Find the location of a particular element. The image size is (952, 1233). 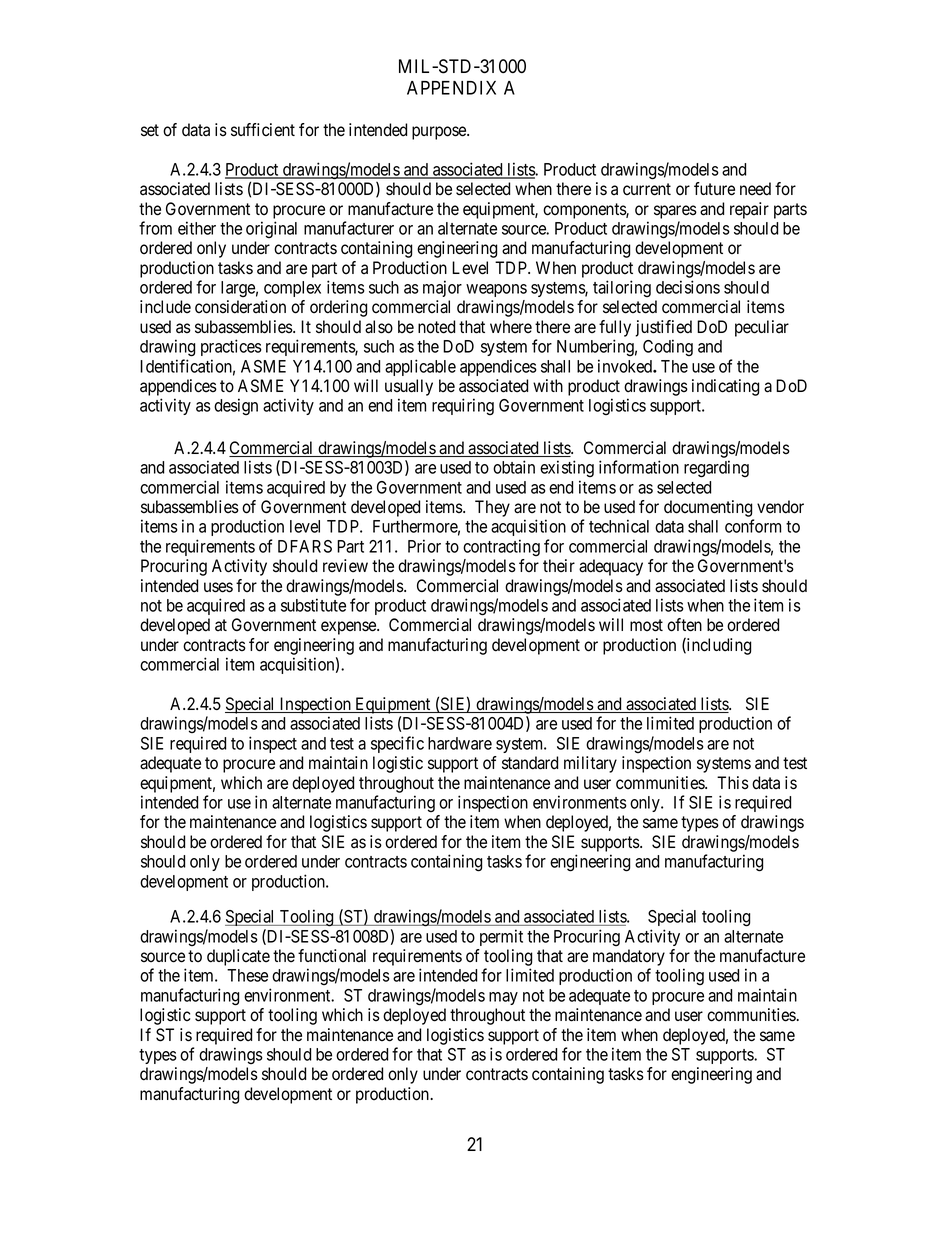

uses is located at coordinates (218, 587).
